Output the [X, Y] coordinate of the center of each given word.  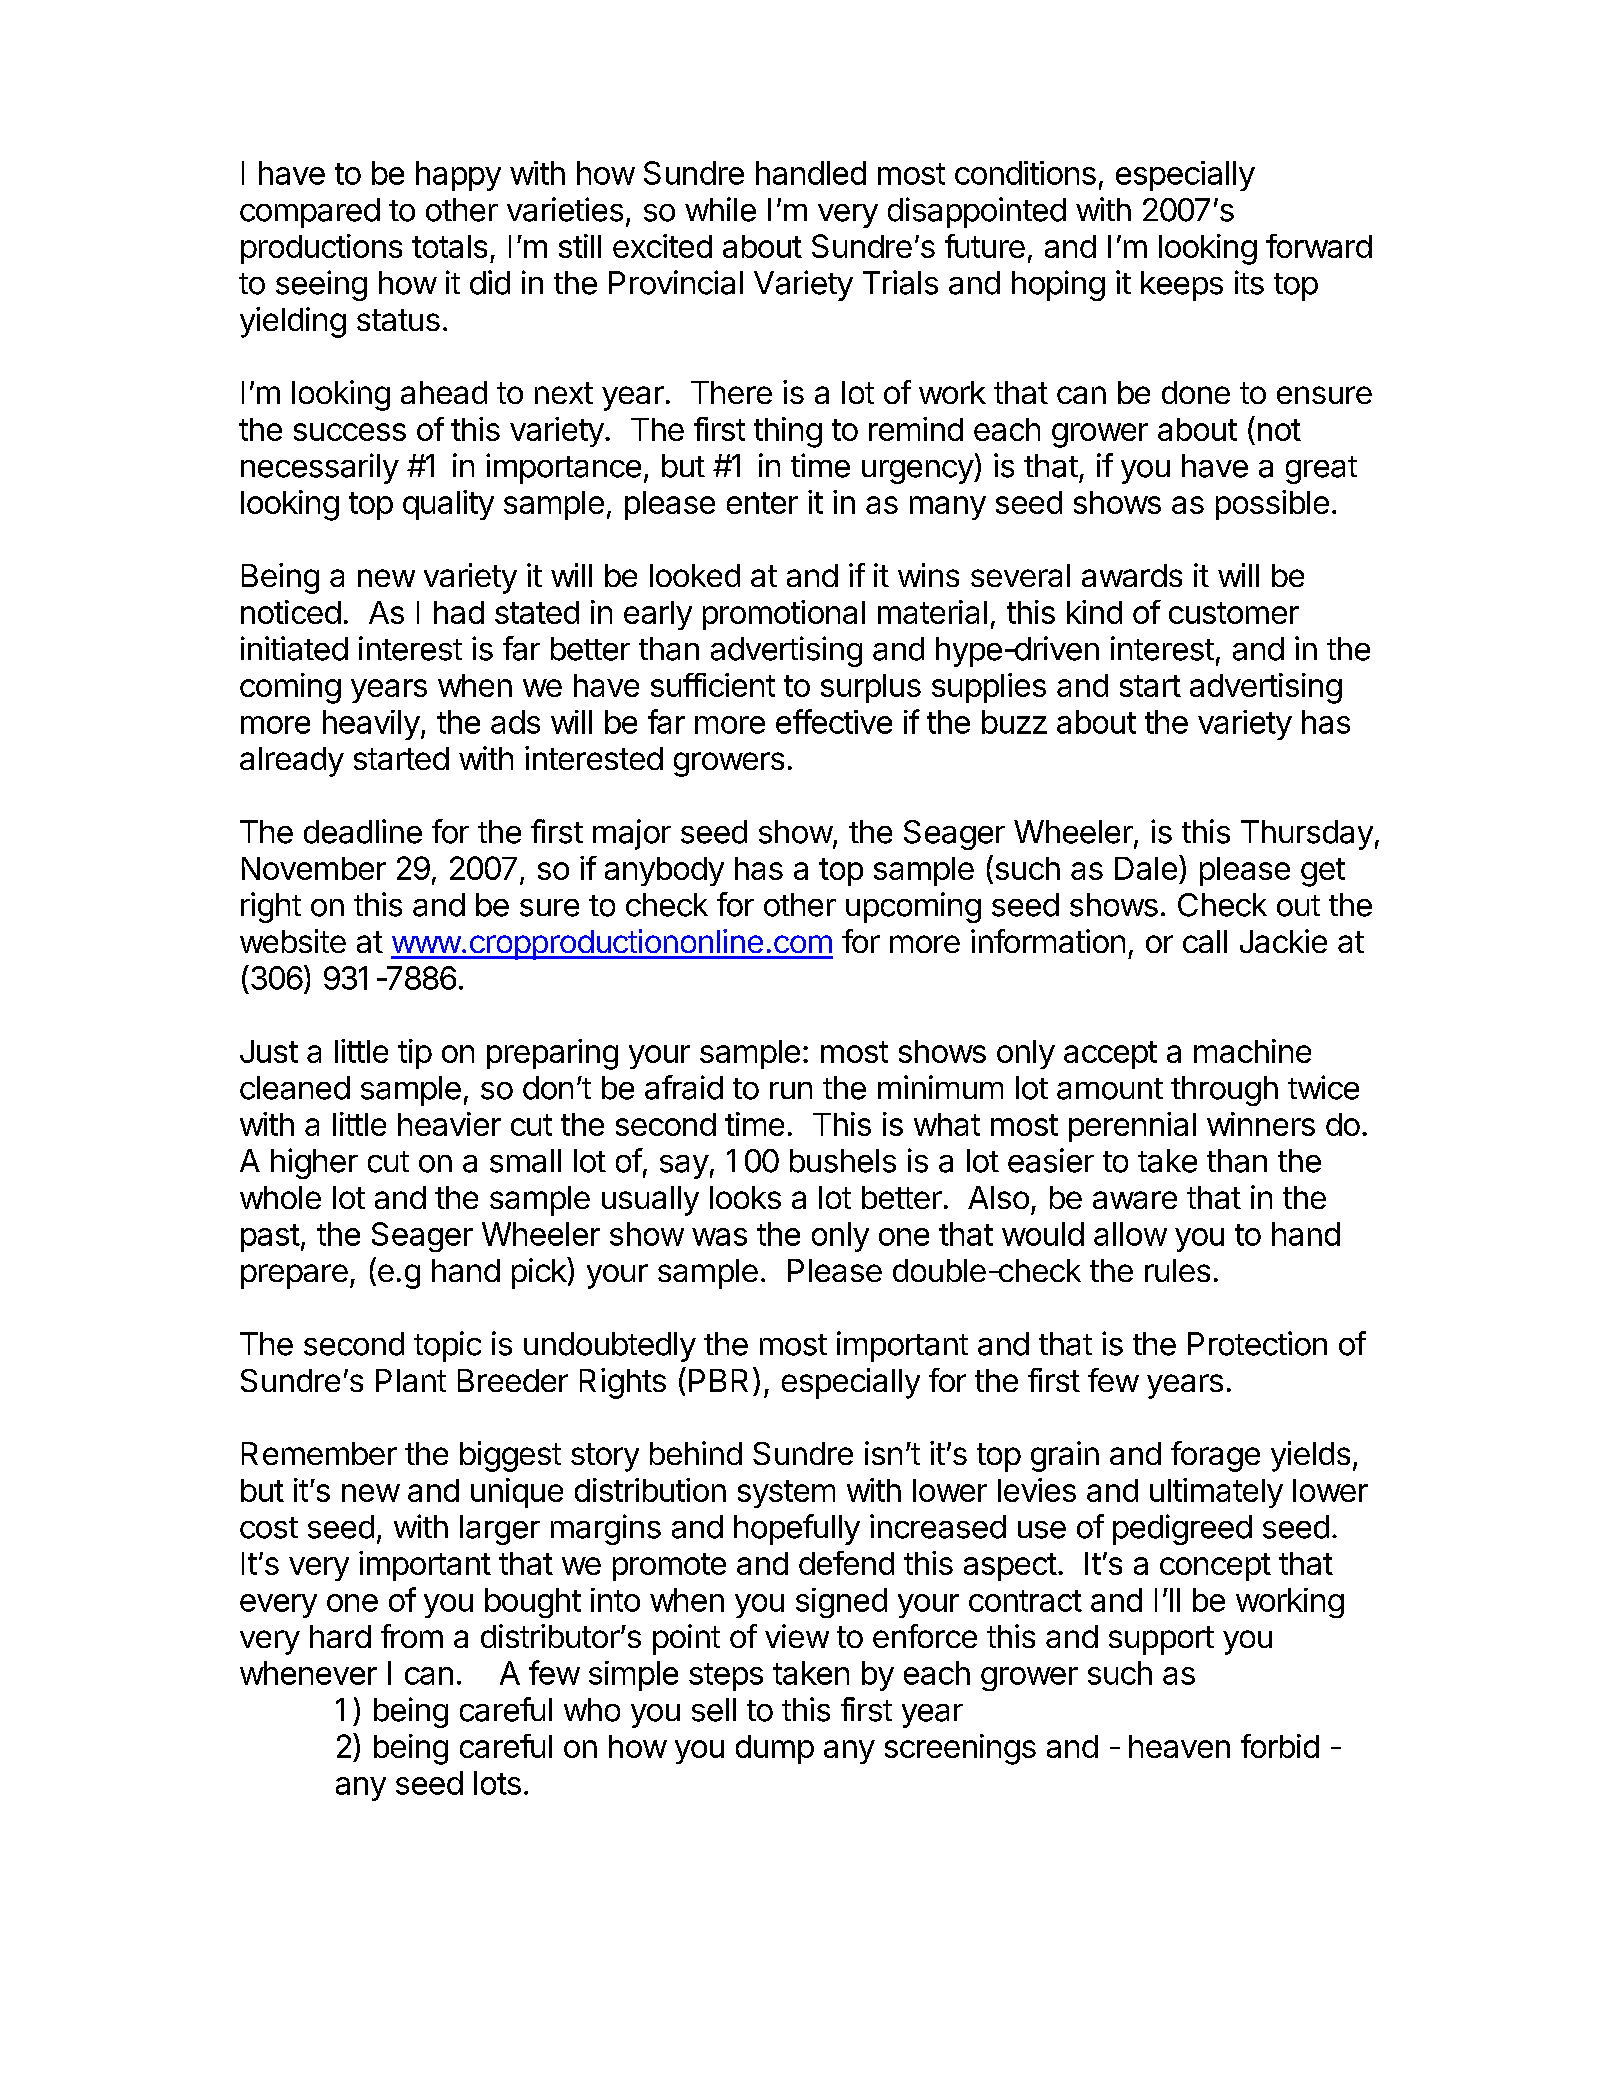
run [791, 1090]
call [1205, 941]
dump [775, 1749]
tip [415, 1054]
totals [449, 246]
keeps [1182, 286]
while [720, 209]
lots [497, 1783]
